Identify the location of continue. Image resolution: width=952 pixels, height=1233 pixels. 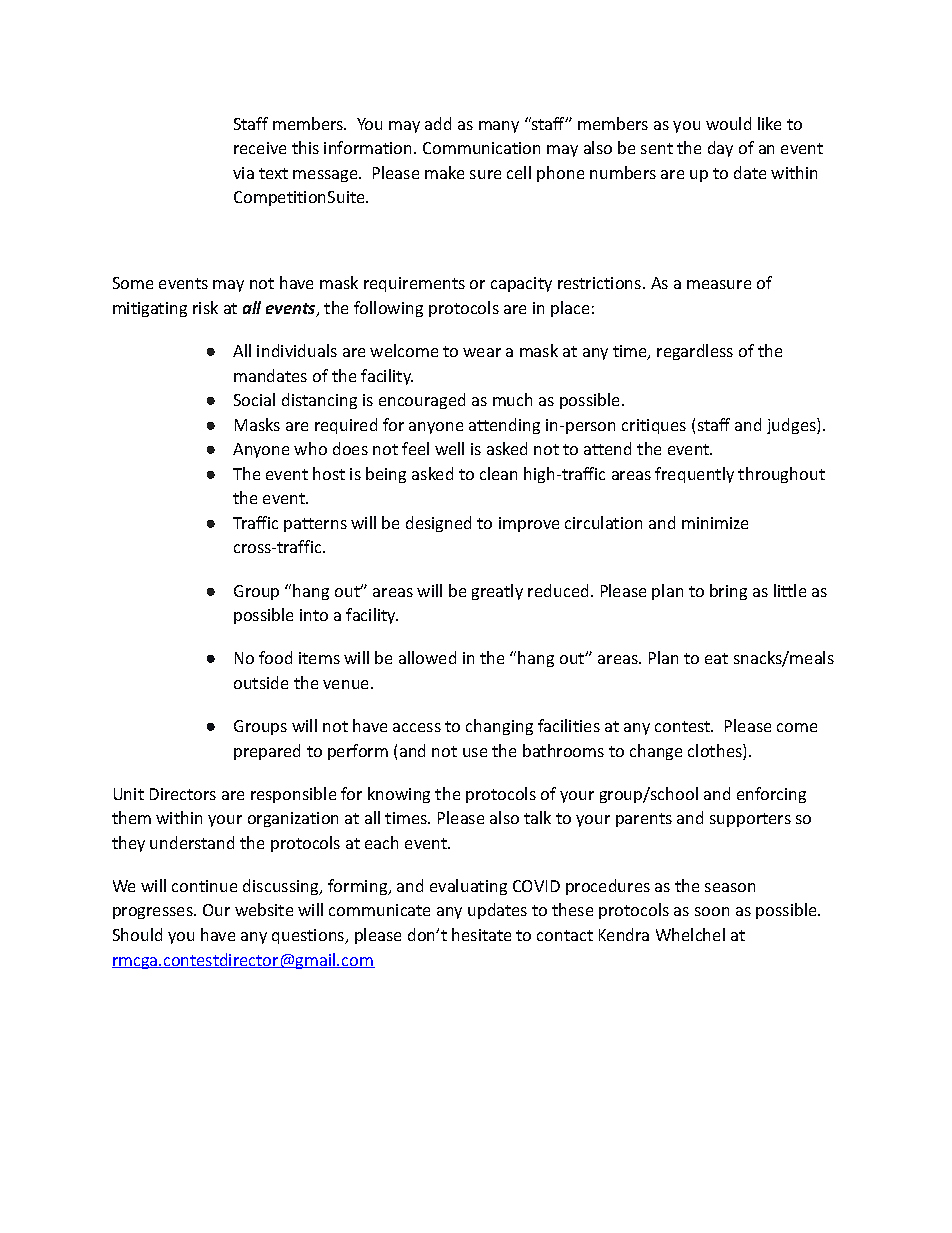
(204, 886).
